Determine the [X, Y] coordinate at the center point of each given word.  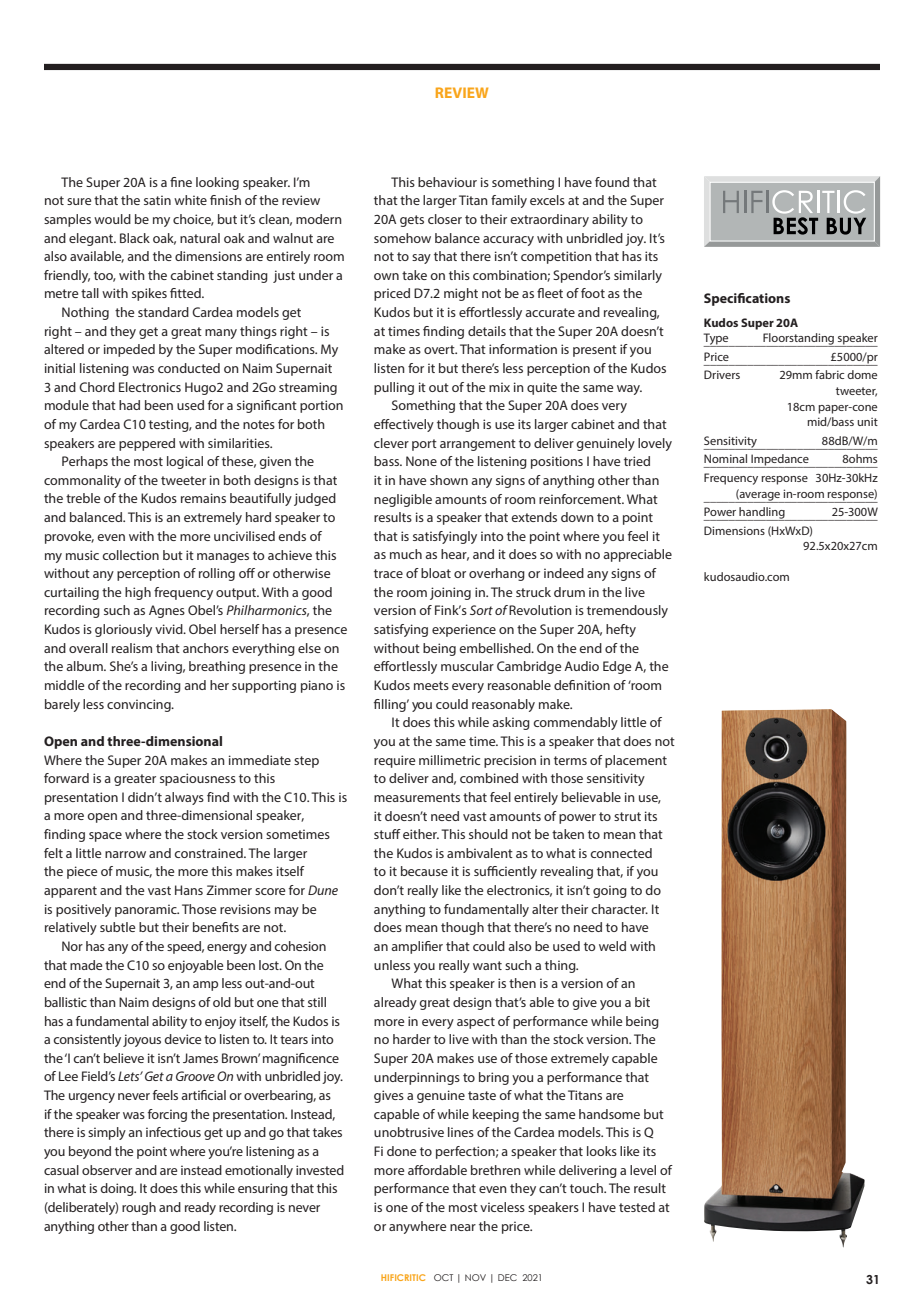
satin [157, 200]
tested [637, 1207]
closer [445, 219]
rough [139, 1208]
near [463, 1227]
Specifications [747, 299]
